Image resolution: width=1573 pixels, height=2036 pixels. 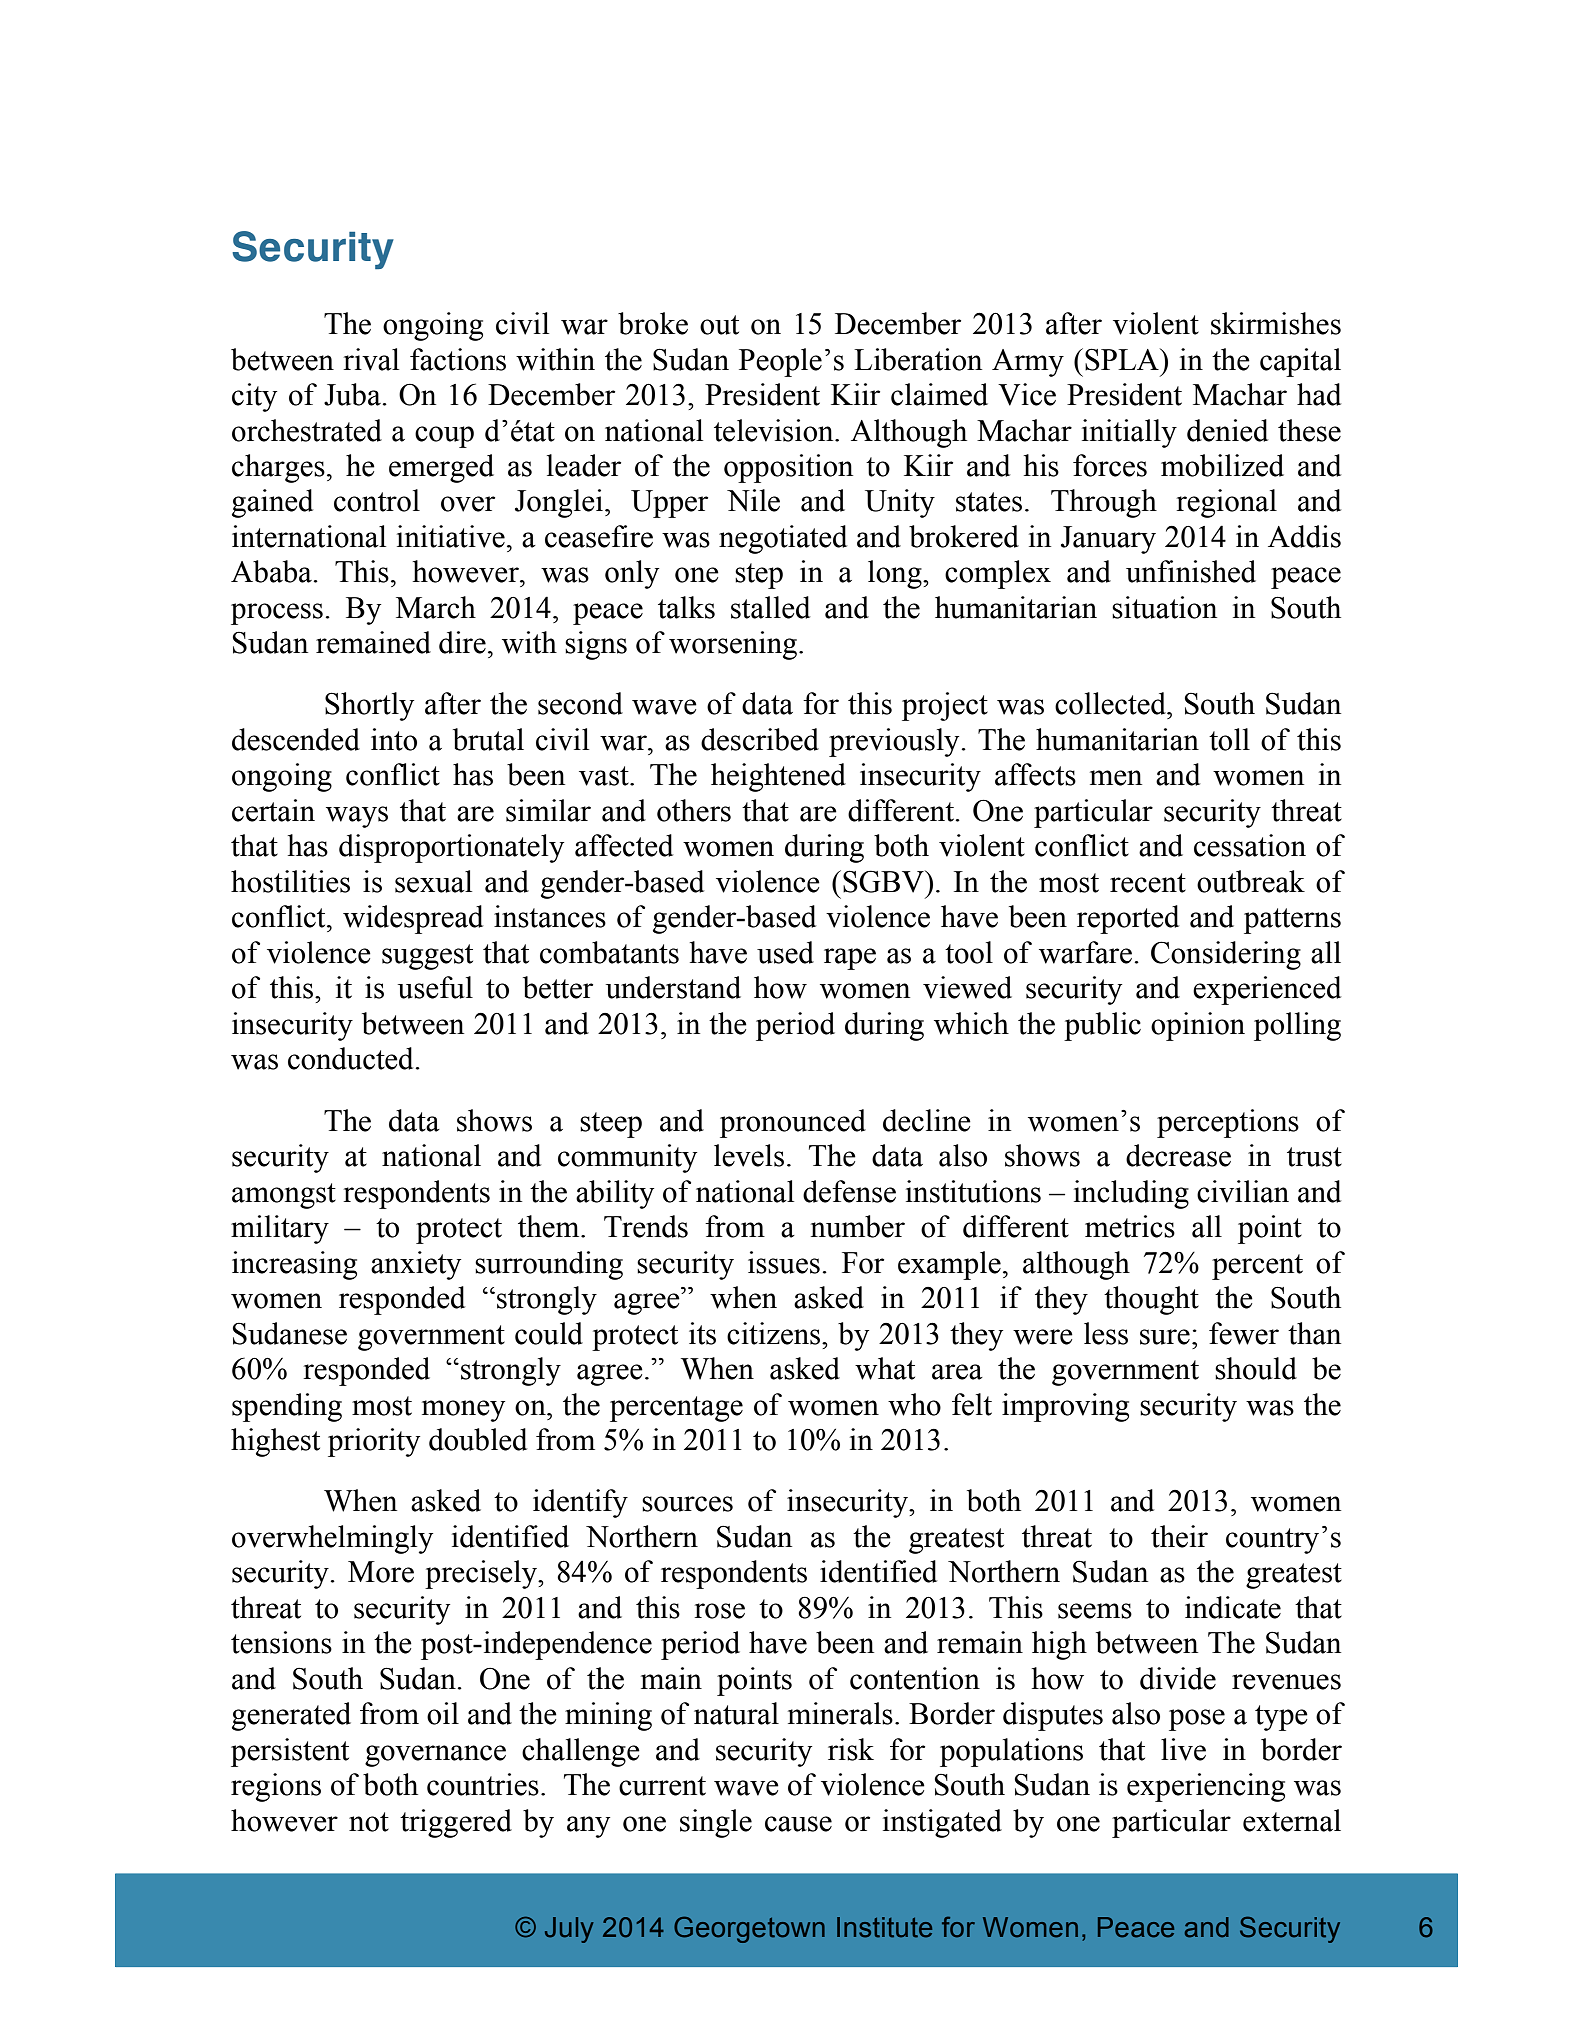 I want to click on perceptions, so click(x=1228, y=1123).
